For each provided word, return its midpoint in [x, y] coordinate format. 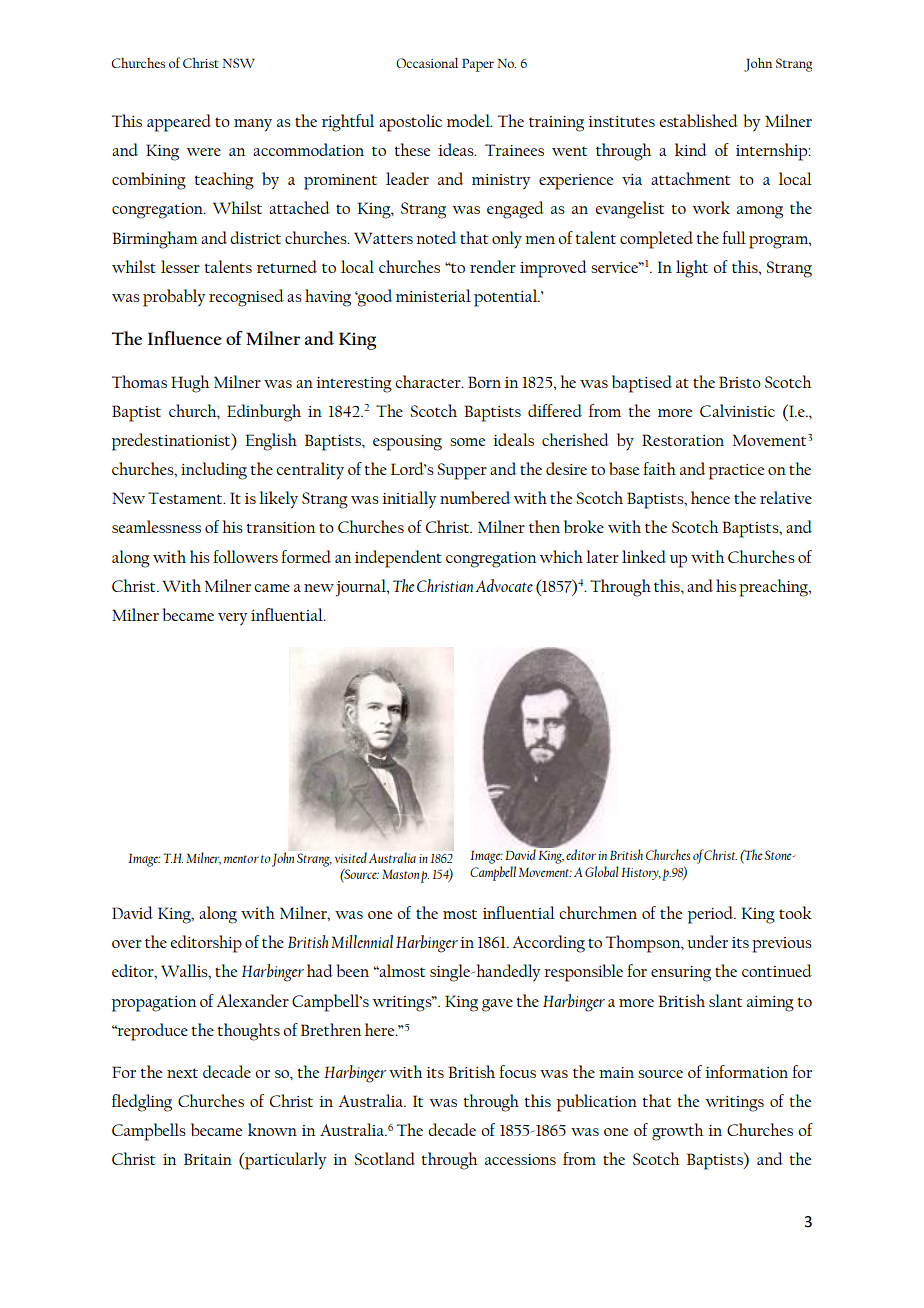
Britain [208, 1159]
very [232, 619]
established [698, 120]
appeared [179, 123]
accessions [520, 1159]
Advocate [504, 585]
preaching [774, 588]
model [469, 120]
